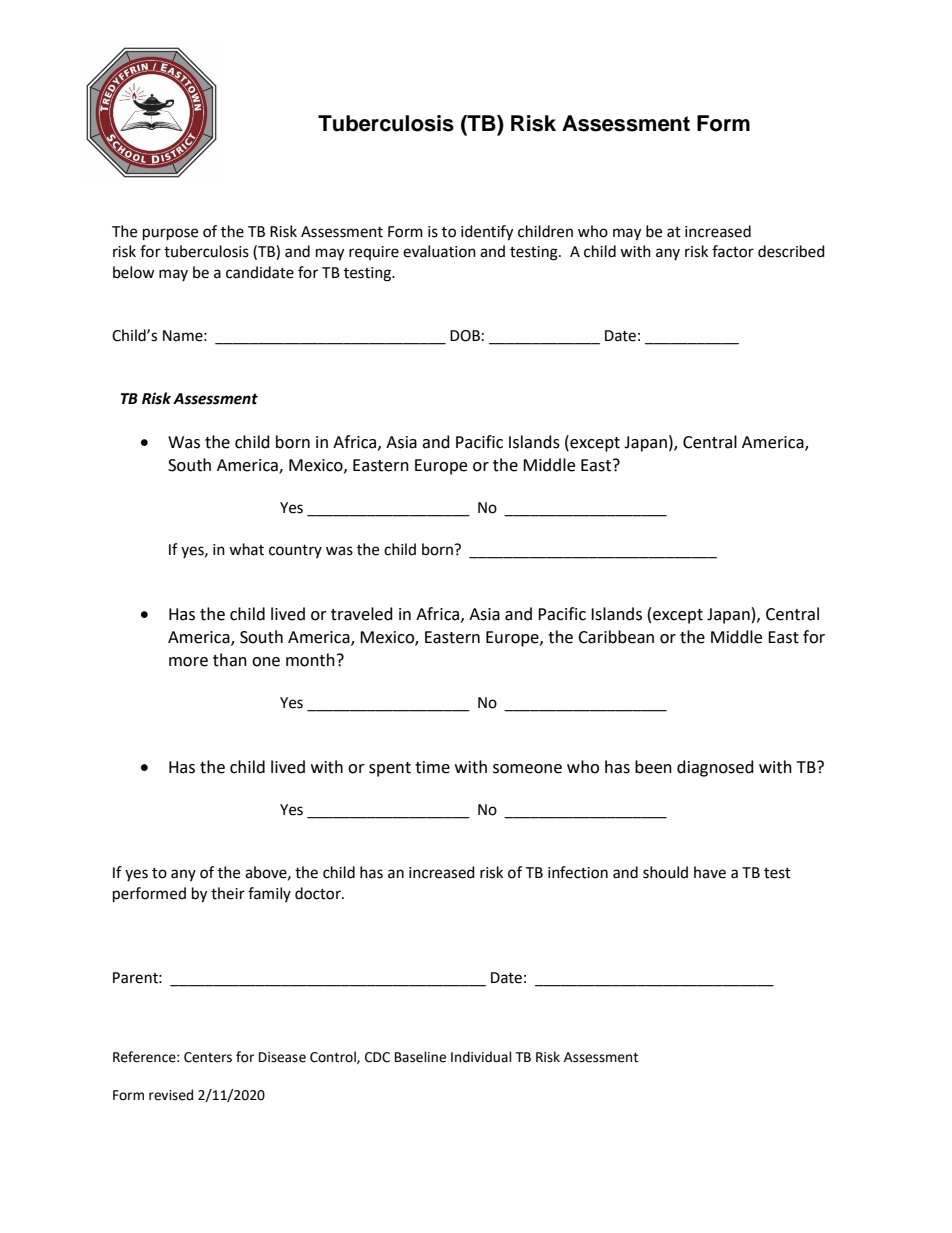  What do you see at coordinates (170, 234) in the screenshot?
I see `purpose` at bounding box center [170, 234].
